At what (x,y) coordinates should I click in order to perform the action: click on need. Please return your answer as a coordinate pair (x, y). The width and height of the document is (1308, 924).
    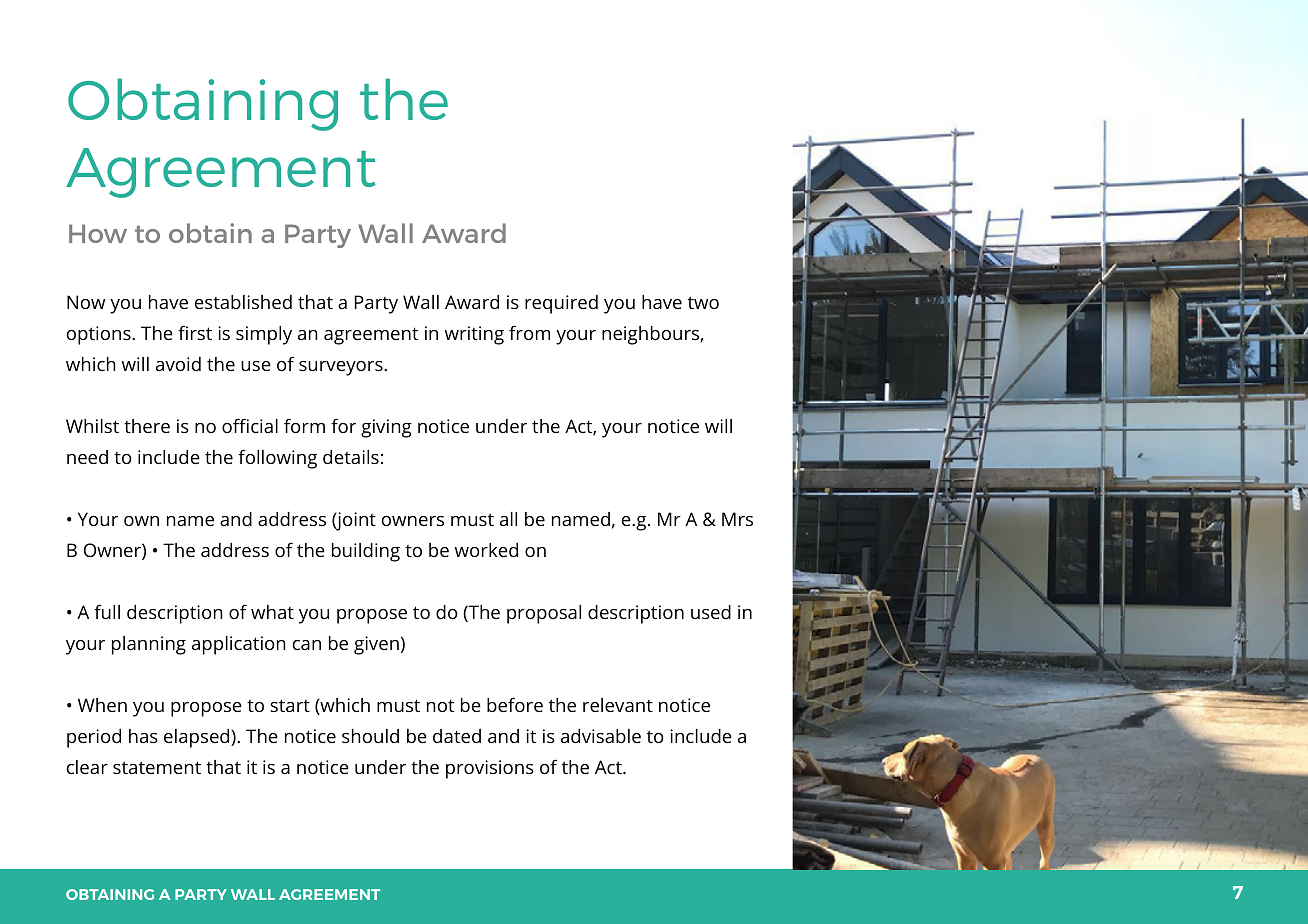
    Looking at the image, I should click on (87, 457).
